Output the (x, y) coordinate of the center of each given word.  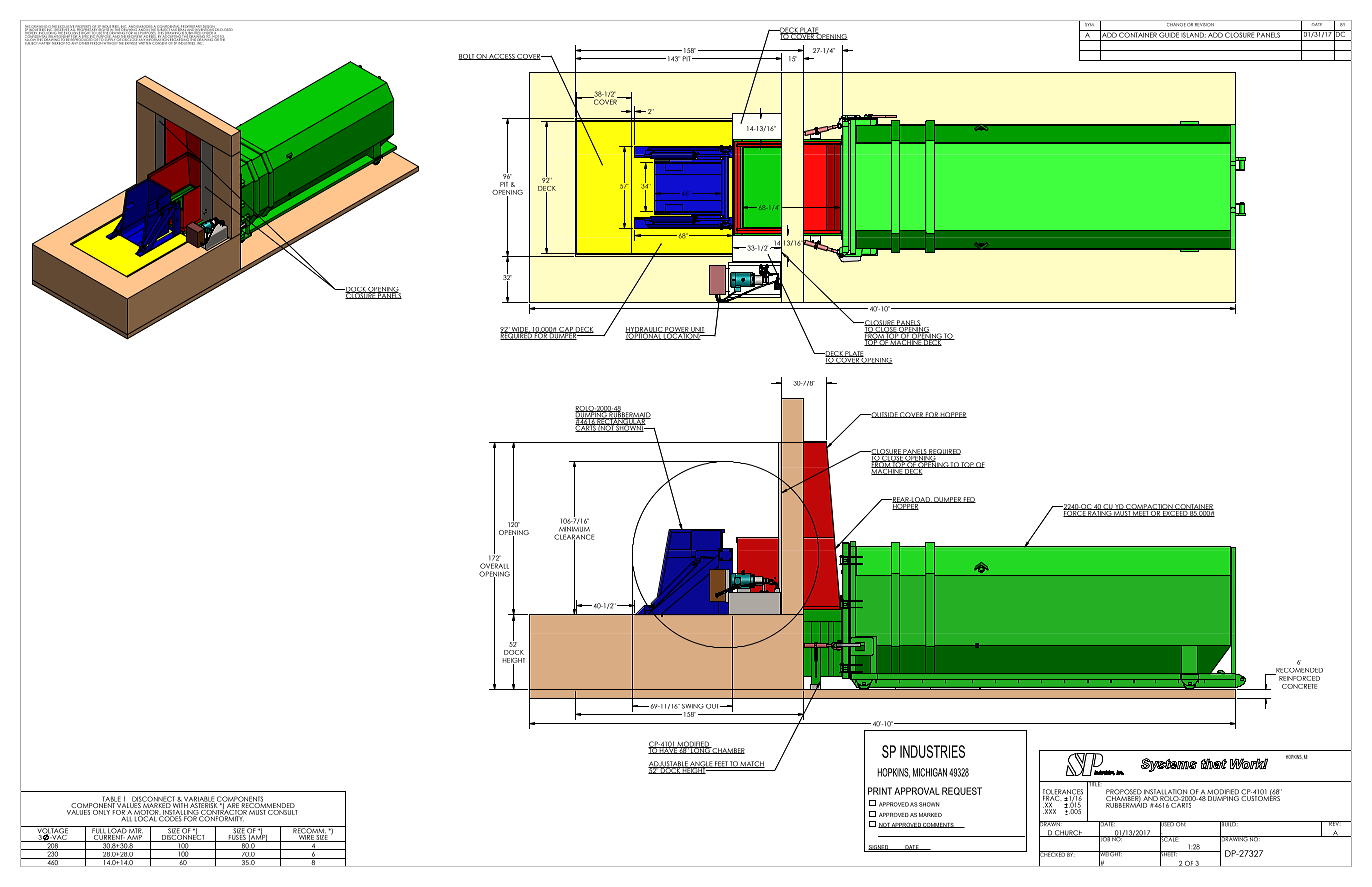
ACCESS (502, 57)
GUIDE (1169, 34)
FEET (721, 764)
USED (1167, 825)
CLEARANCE (574, 538)
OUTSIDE (884, 415)
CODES (170, 818)
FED (969, 500)
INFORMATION (157, 40)
